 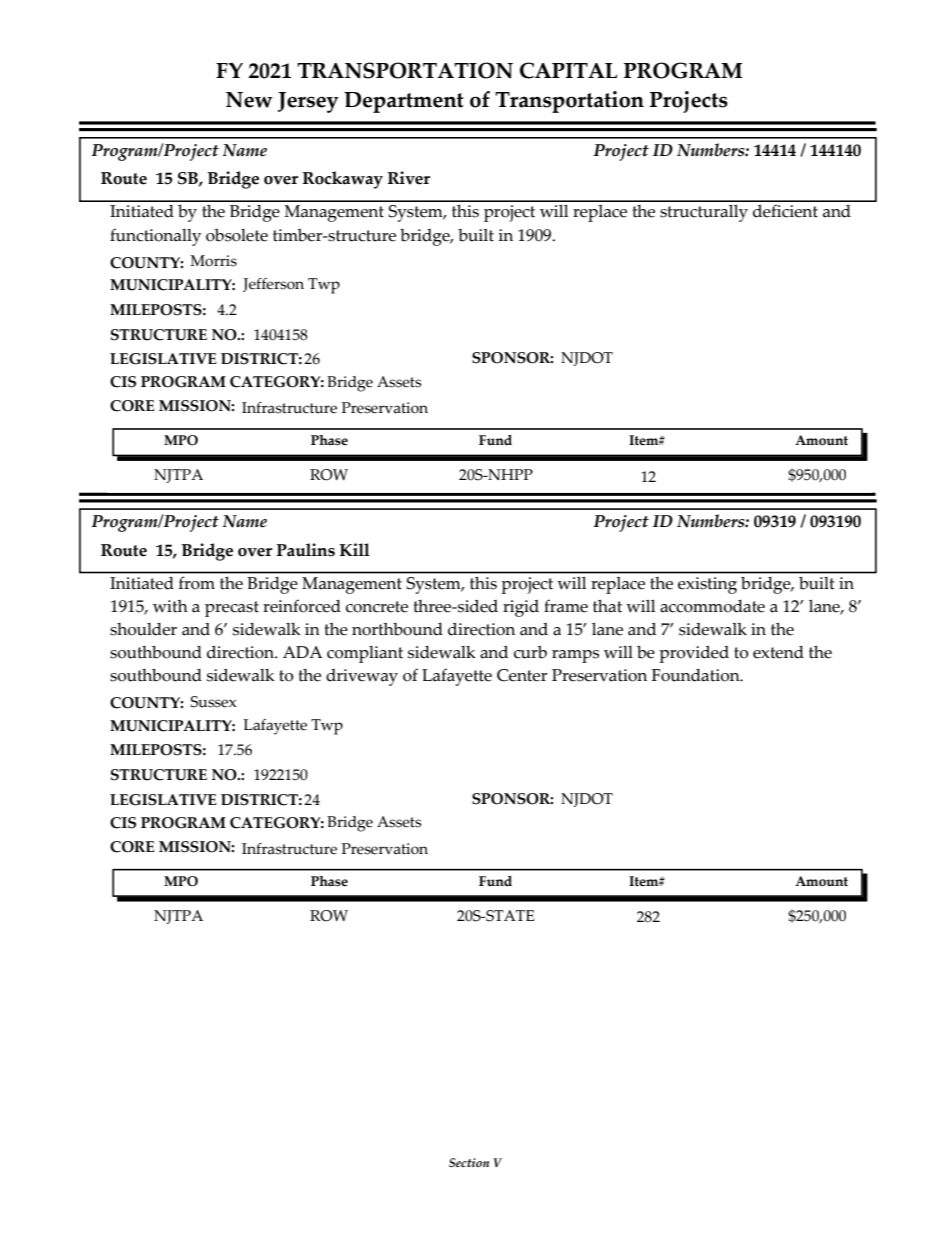 What do you see at coordinates (249, 100) in the document?
I see `New` at bounding box center [249, 100].
